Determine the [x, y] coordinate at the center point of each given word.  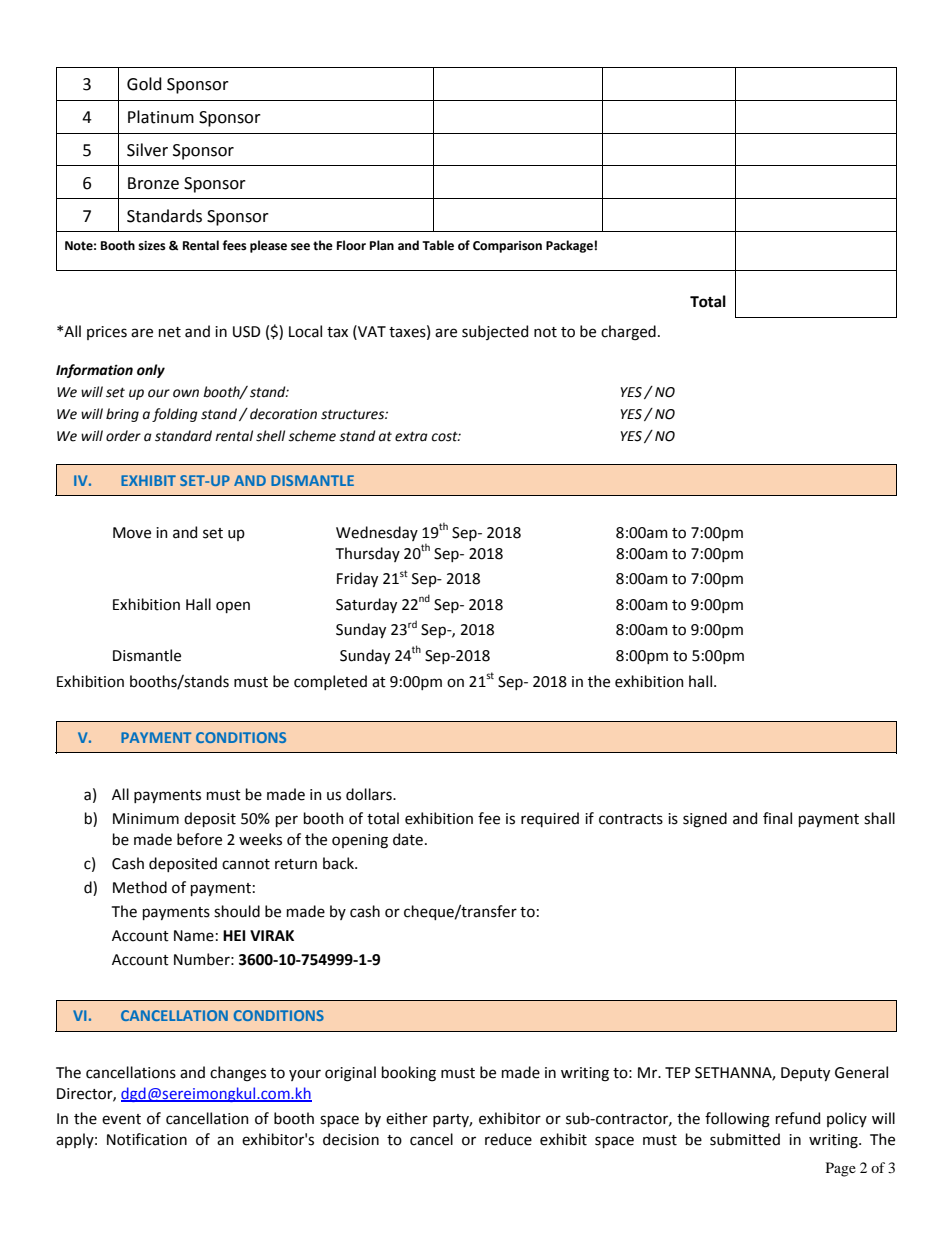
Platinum [161, 117]
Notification [147, 1139]
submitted [745, 1139]
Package [569, 246]
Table [438, 245]
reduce [508, 1139]
